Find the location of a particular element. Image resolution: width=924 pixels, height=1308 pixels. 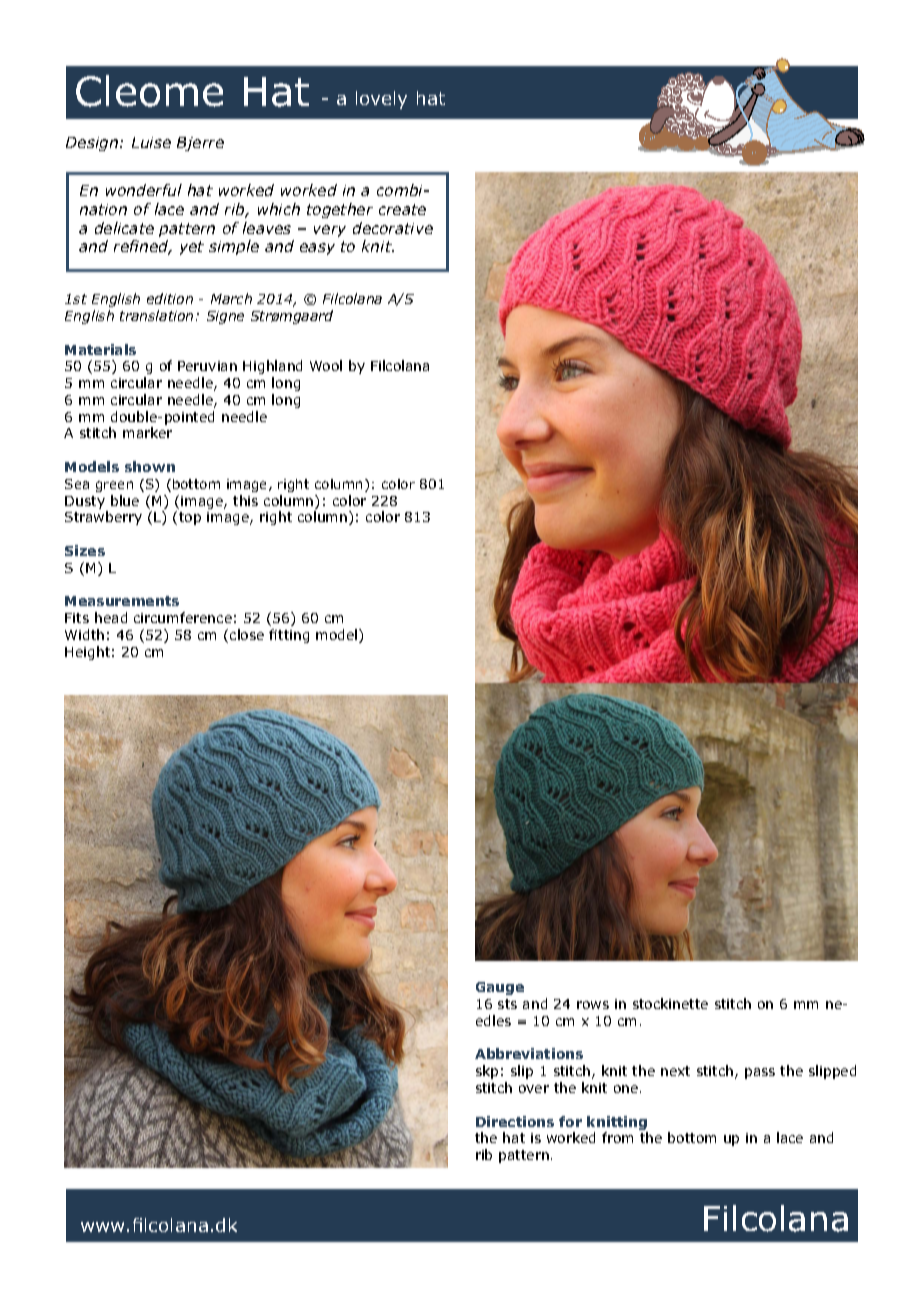

next is located at coordinates (675, 1071).
